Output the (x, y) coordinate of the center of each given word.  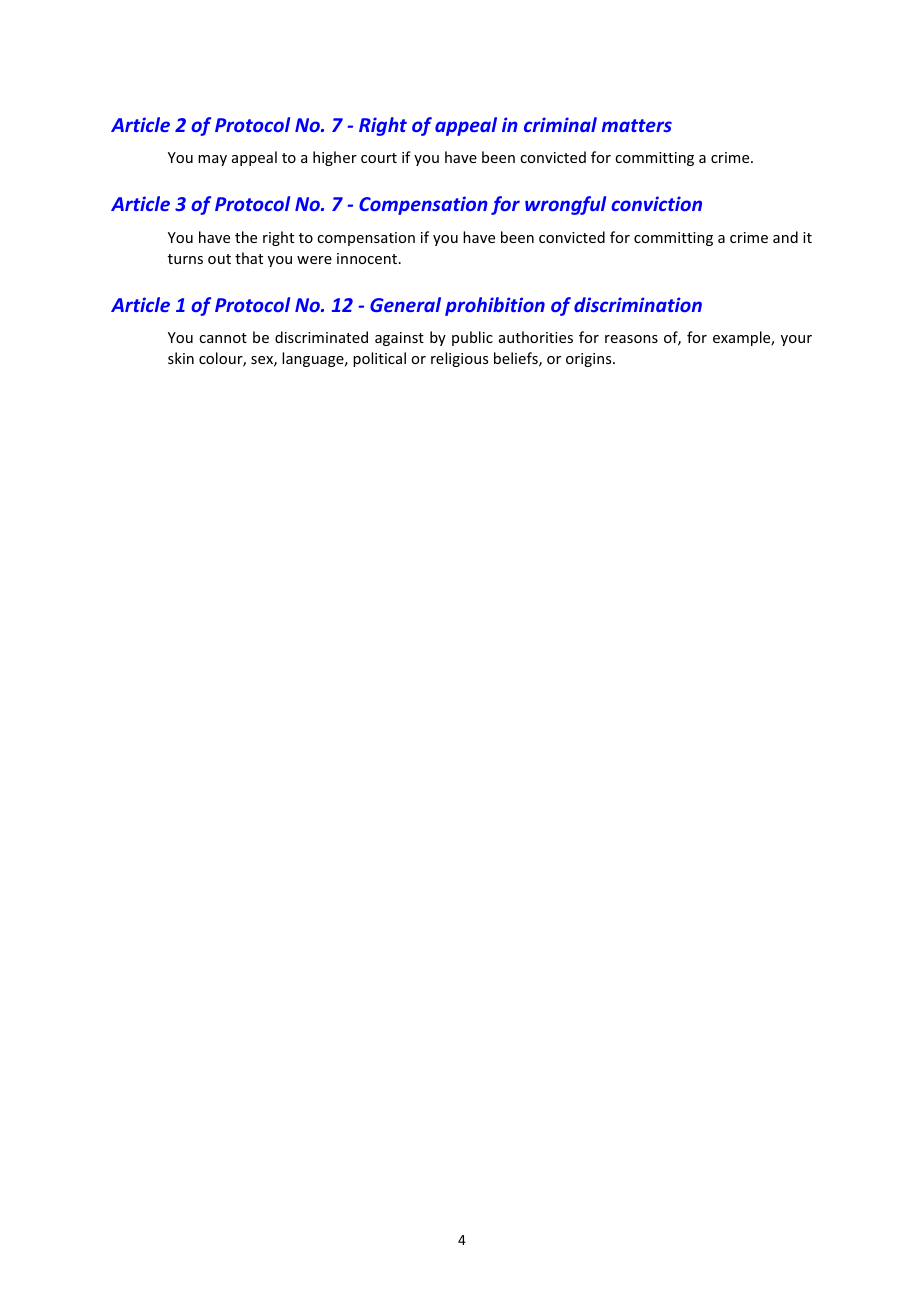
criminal (560, 124)
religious (459, 359)
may (212, 160)
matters (637, 125)
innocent (368, 258)
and (785, 237)
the (246, 237)
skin (181, 358)
